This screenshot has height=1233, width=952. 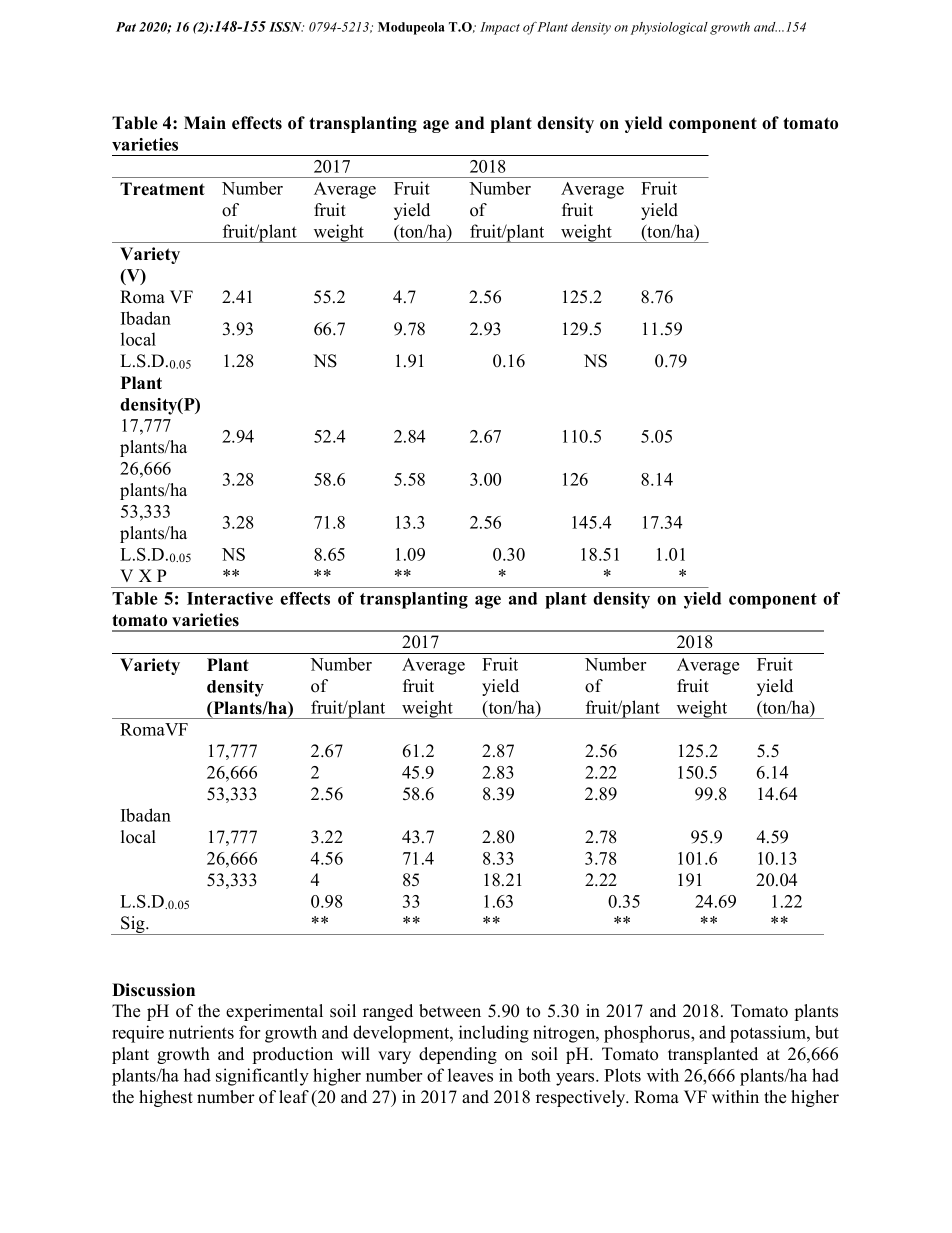 What do you see at coordinates (162, 189) in the screenshot?
I see `Treatment` at bounding box center [162, 189].
